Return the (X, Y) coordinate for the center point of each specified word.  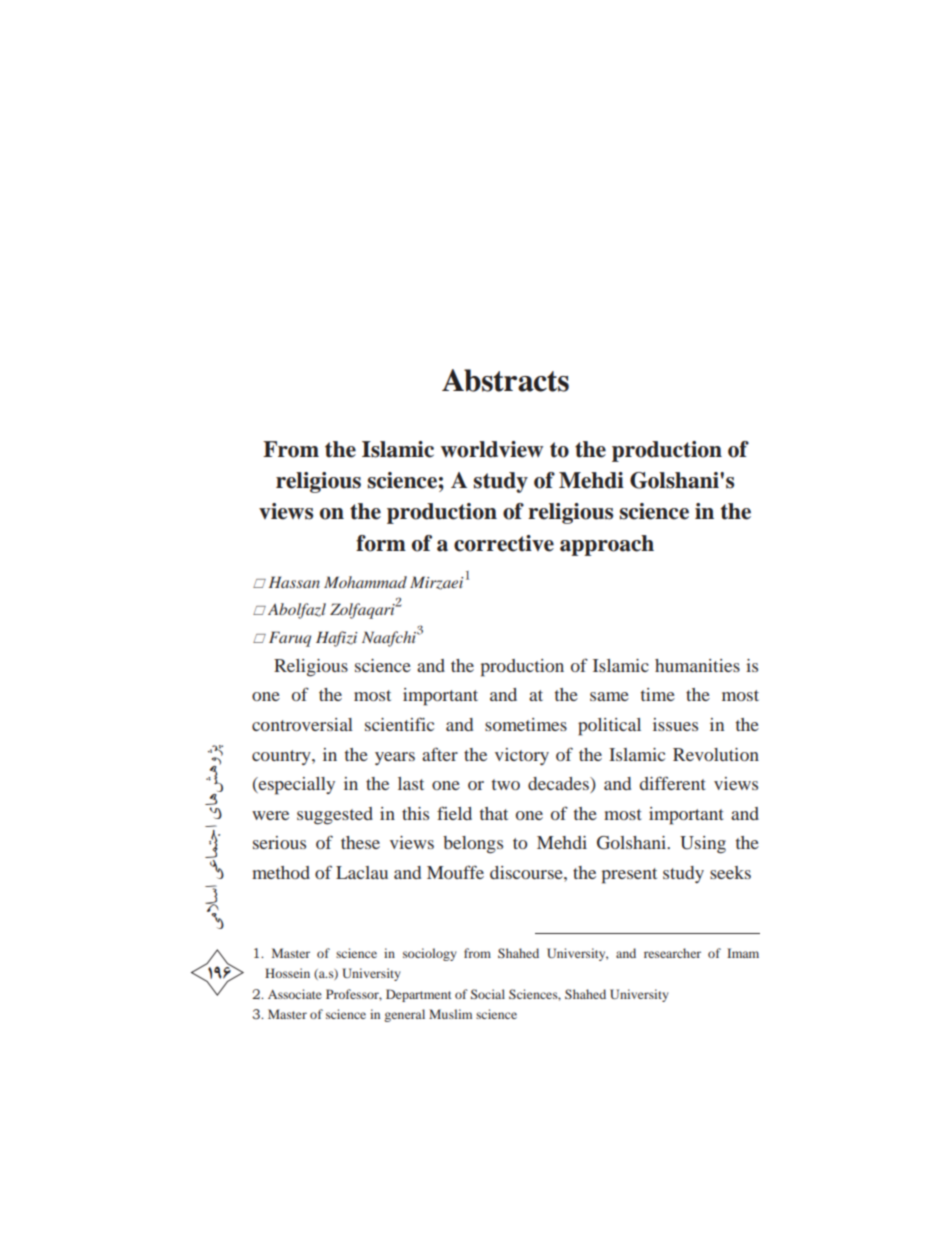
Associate (295, 994)
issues (675, 724)
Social (488, 994)
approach (607, 545)
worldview (492, 449)
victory (522, 756)
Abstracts (505, 380)
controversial (302, 724)
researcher (672, 953)
